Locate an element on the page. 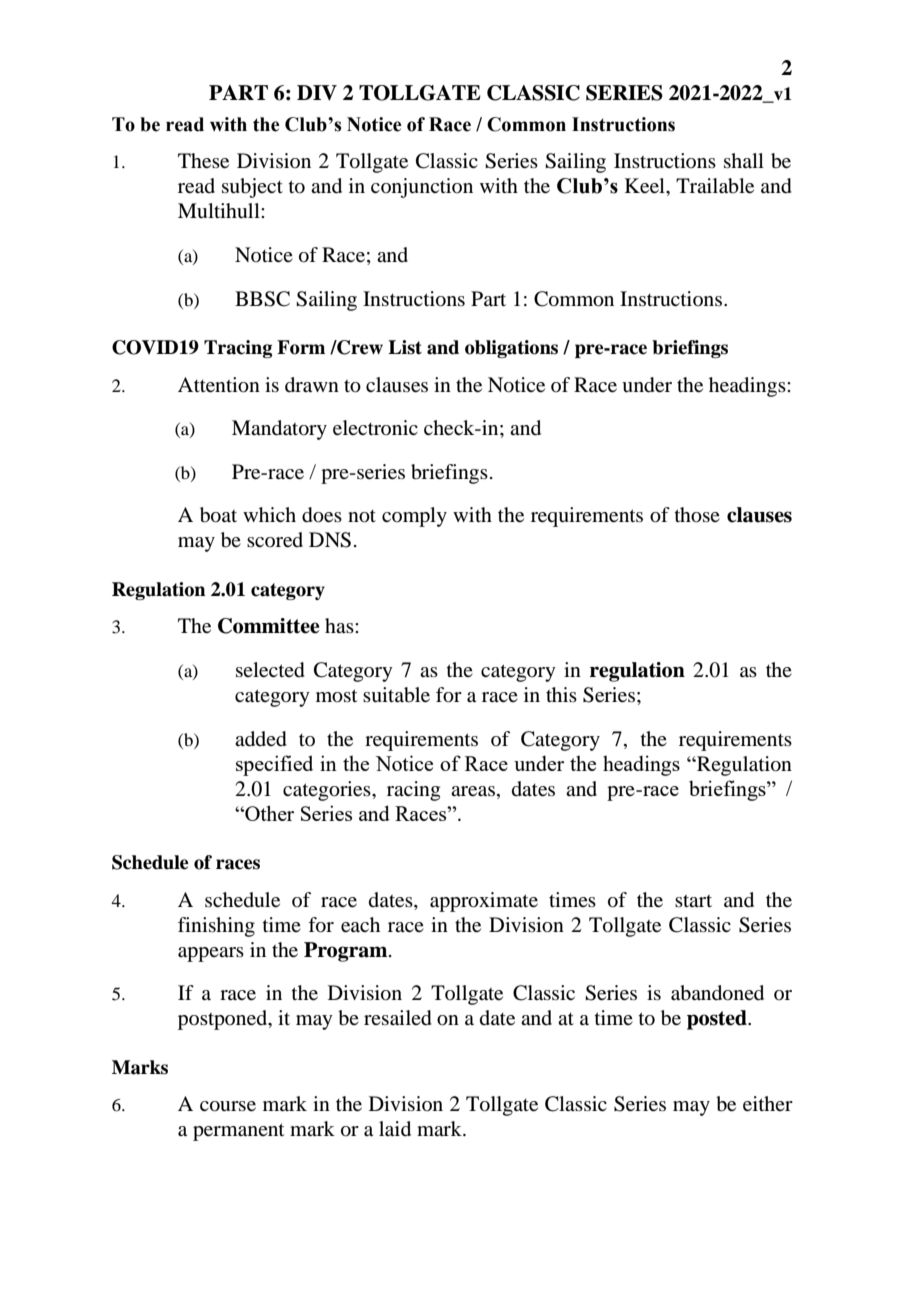 This page has height=1308, width=924. this is located at coordinates (561, 694).
